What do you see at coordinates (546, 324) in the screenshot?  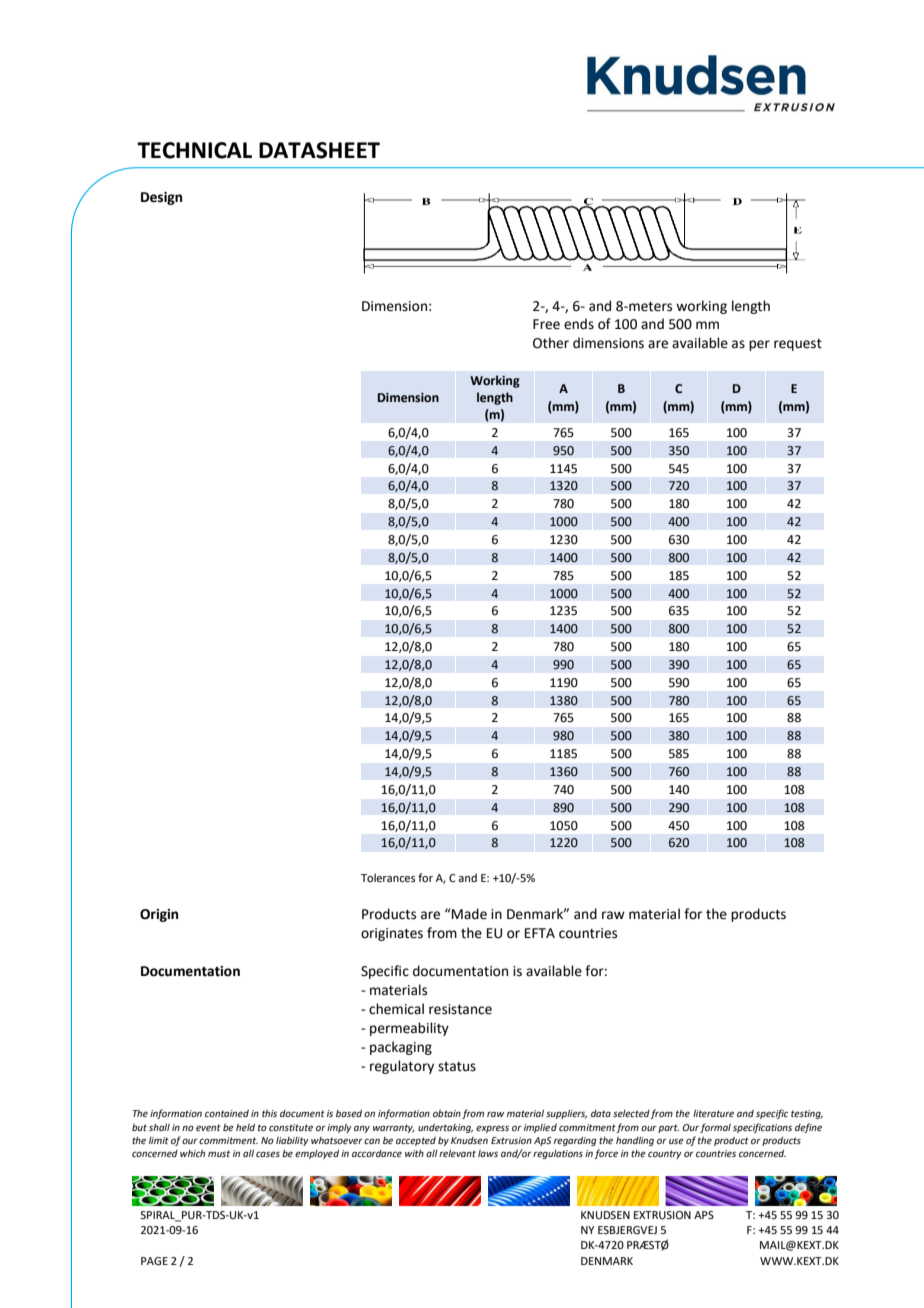 I see `Free` at bounding box center [546, 324].
